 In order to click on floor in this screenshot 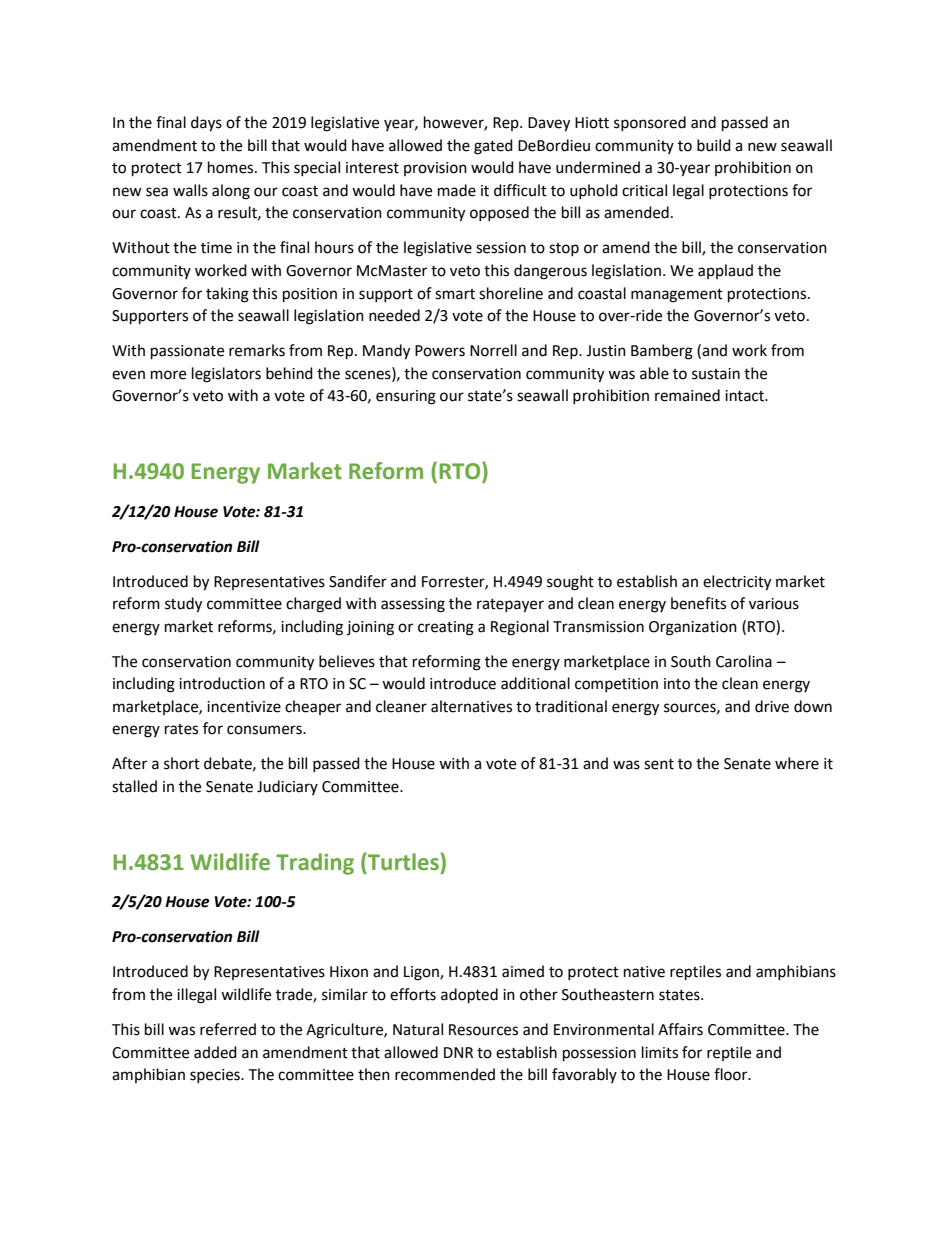, I will do `click(732, 1074)`.
